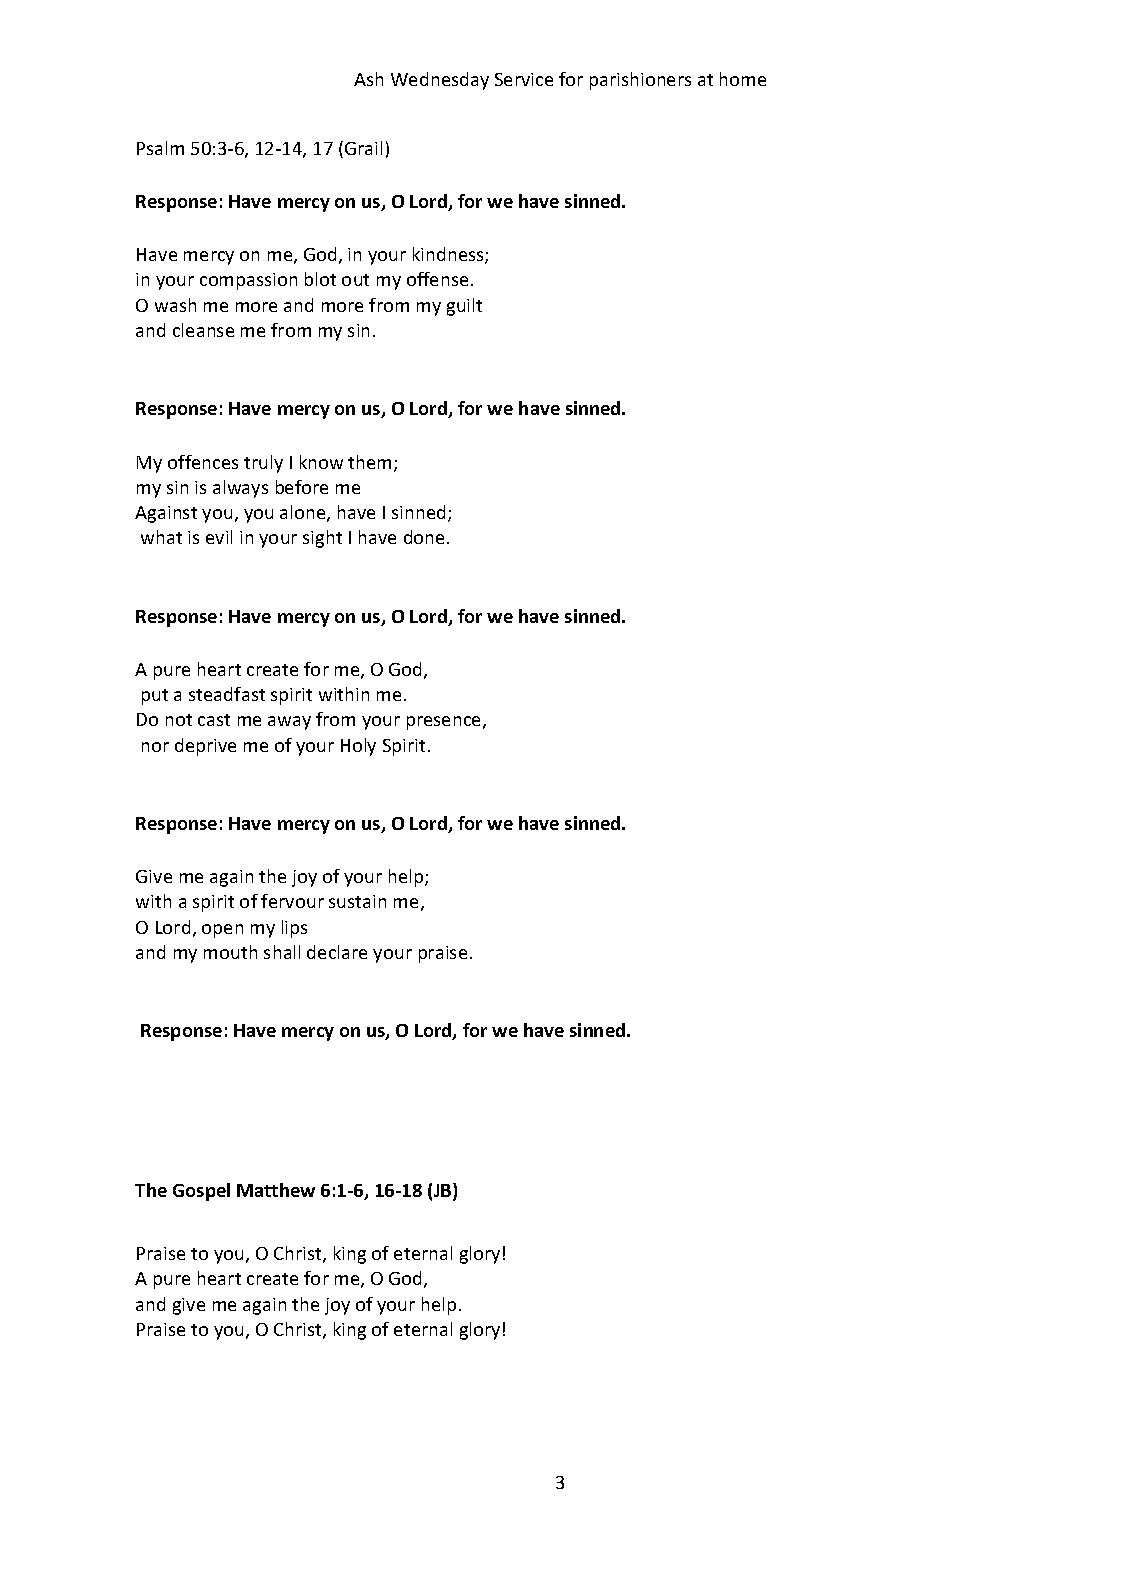 Image resolution: width=1122 pixels, height=1587 pixels. I want to click on deprive, so click(205, 747).
